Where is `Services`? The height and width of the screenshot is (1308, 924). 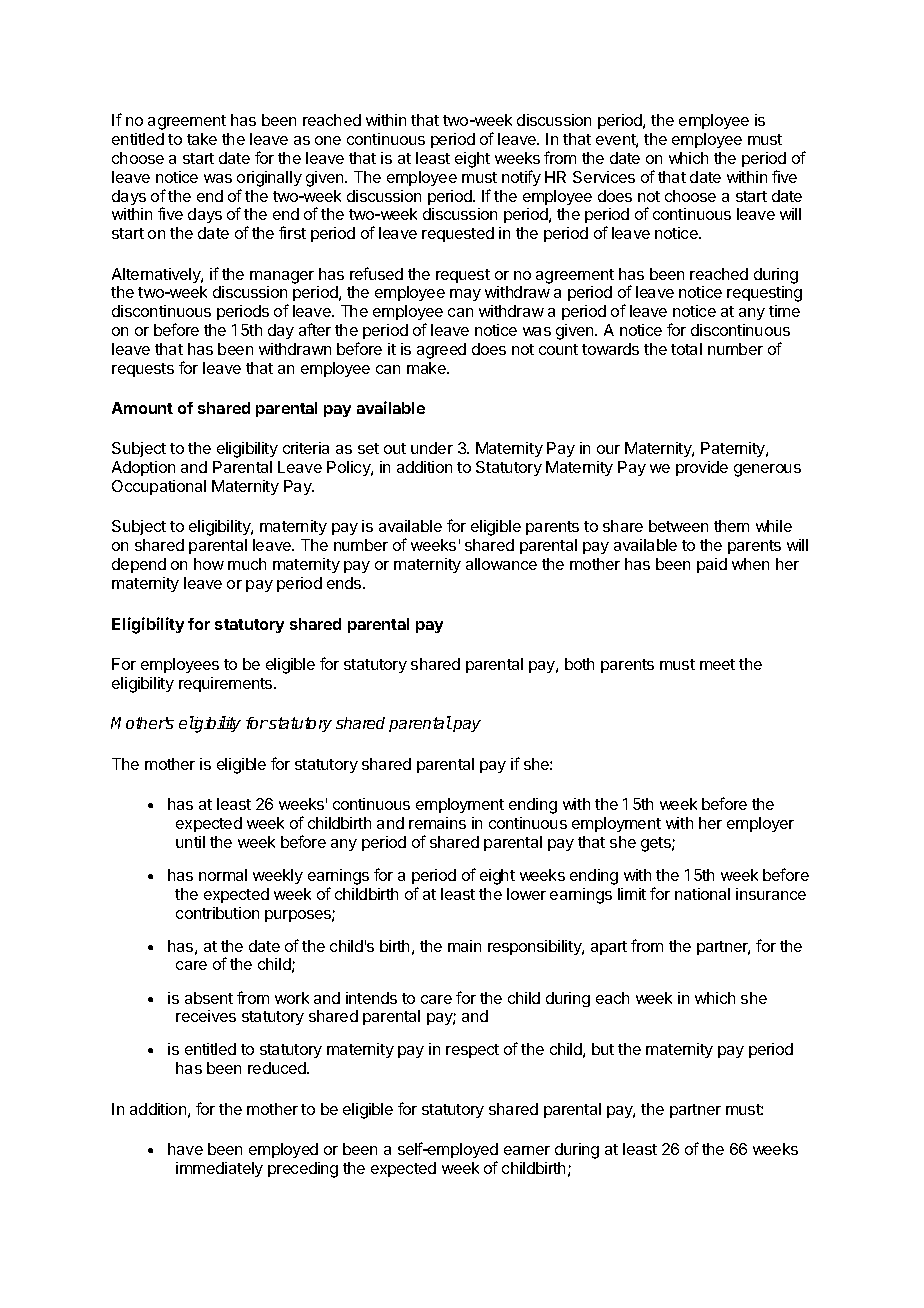
Services is located at coordinates (604, 177).
